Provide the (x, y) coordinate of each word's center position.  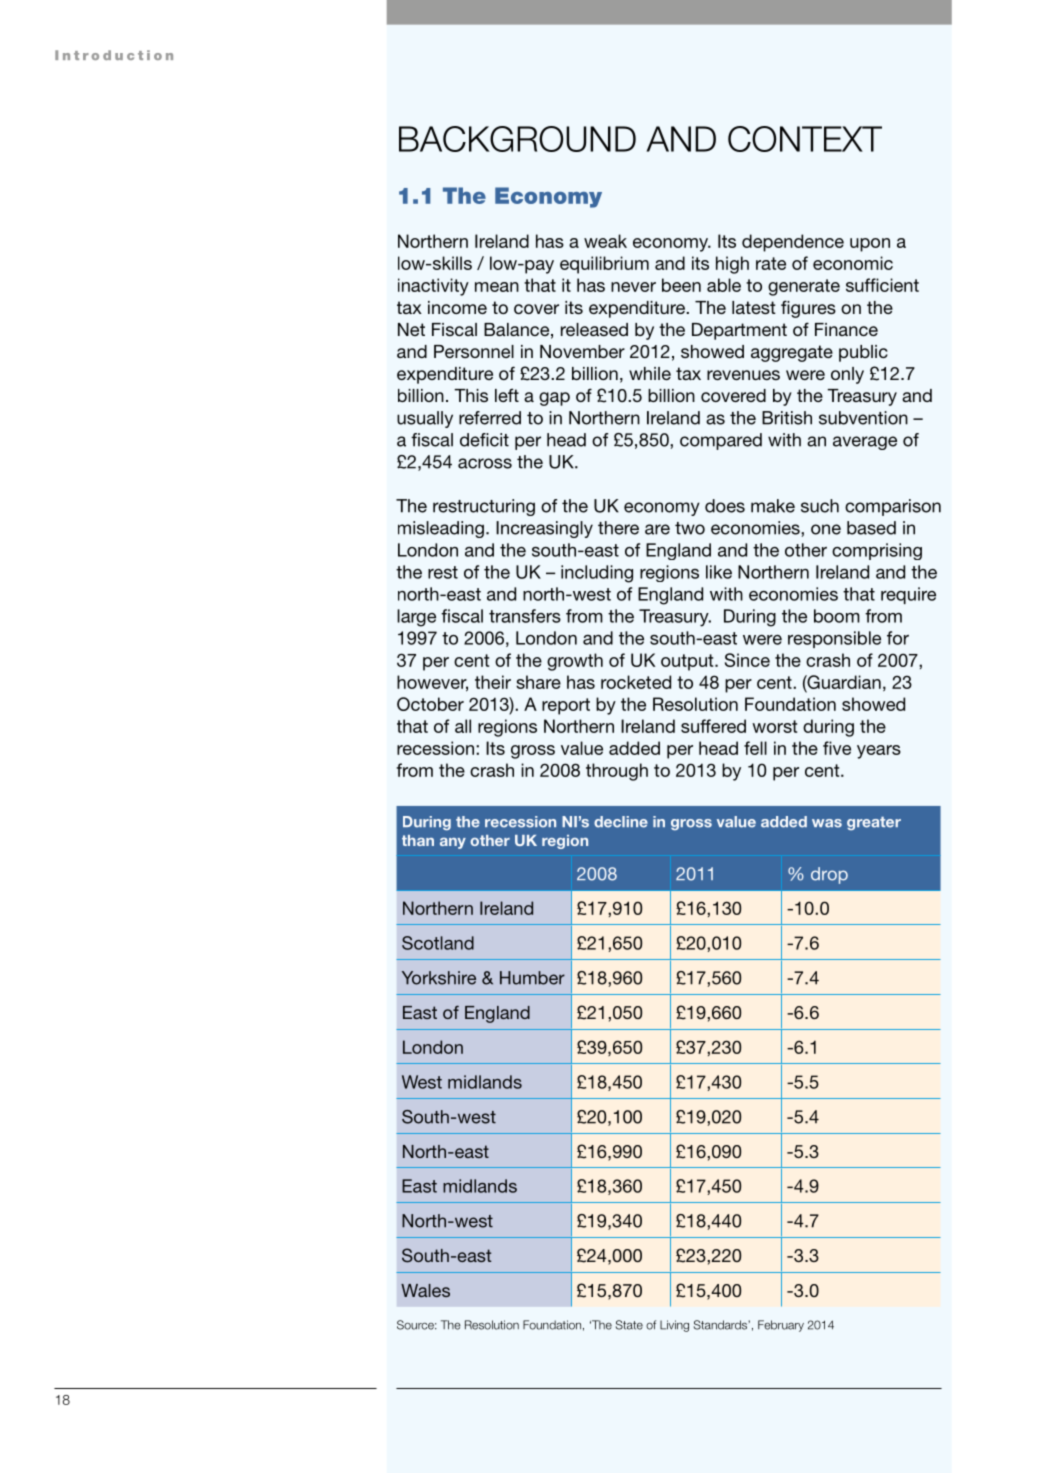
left (507, 395)
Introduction (114, 55)
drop (829, 875)
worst (774, 726)
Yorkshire (439, 978)
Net (411, 329)
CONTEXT (805, 139)
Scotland (438, 943)
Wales (425, 1290)
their (493, 682)
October (430, 704)
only (847, 375)
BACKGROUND (517, 139)
